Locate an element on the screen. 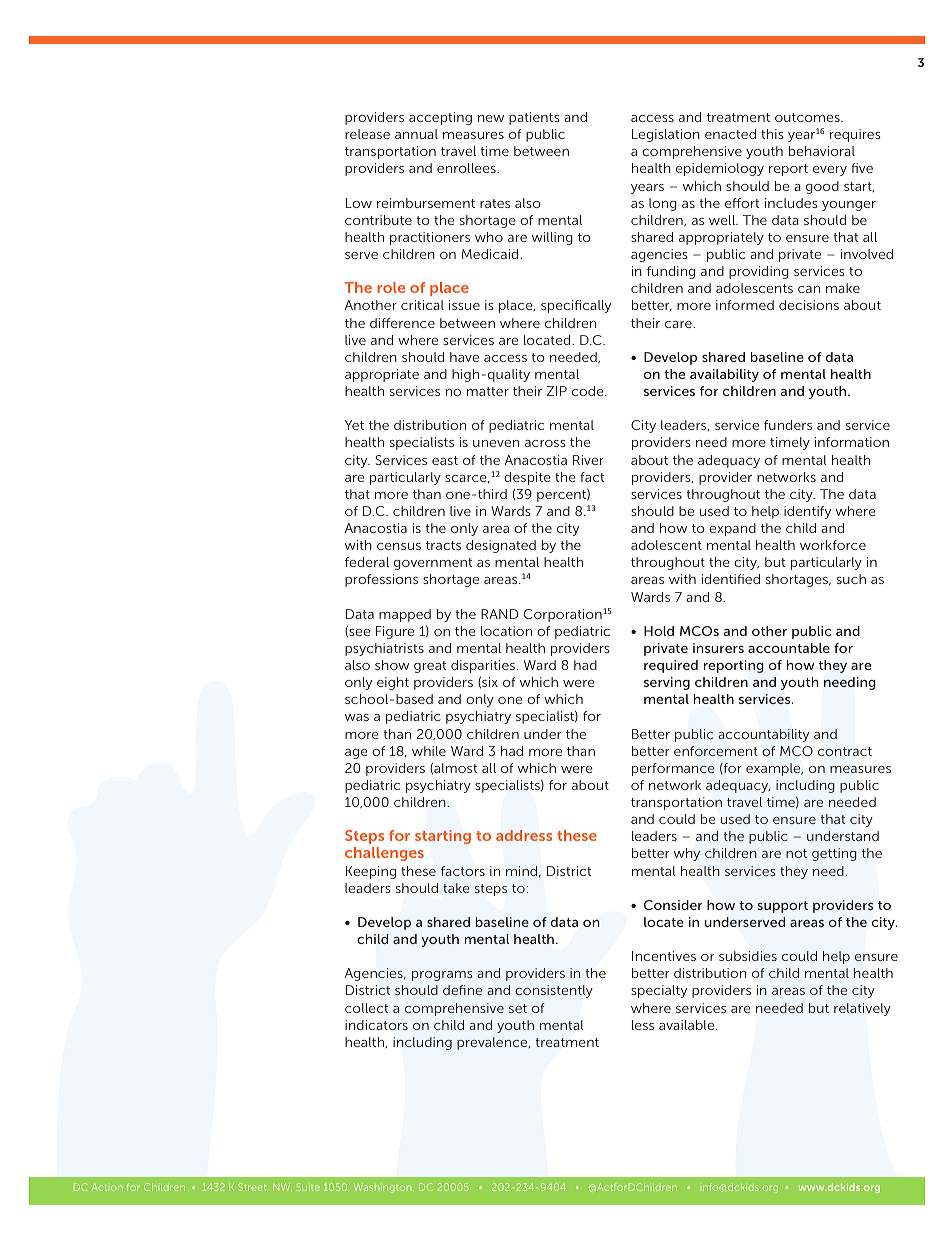 Image resolution: width=952 pixels, height=1233 pixels. accountable is located at coordinates (789, 648).
